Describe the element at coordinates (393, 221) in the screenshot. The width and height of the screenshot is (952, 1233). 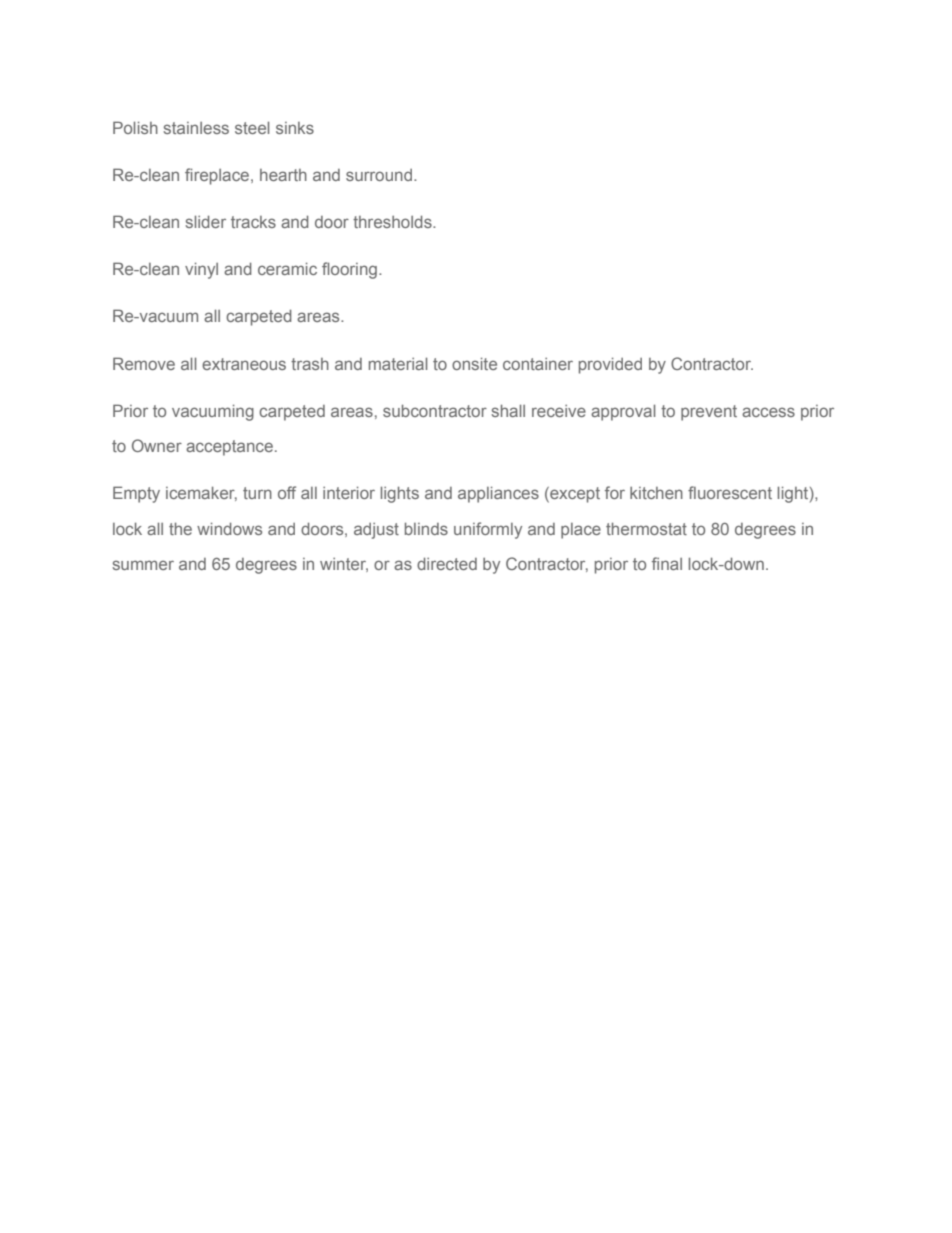
I see `thresholds` at that location.
